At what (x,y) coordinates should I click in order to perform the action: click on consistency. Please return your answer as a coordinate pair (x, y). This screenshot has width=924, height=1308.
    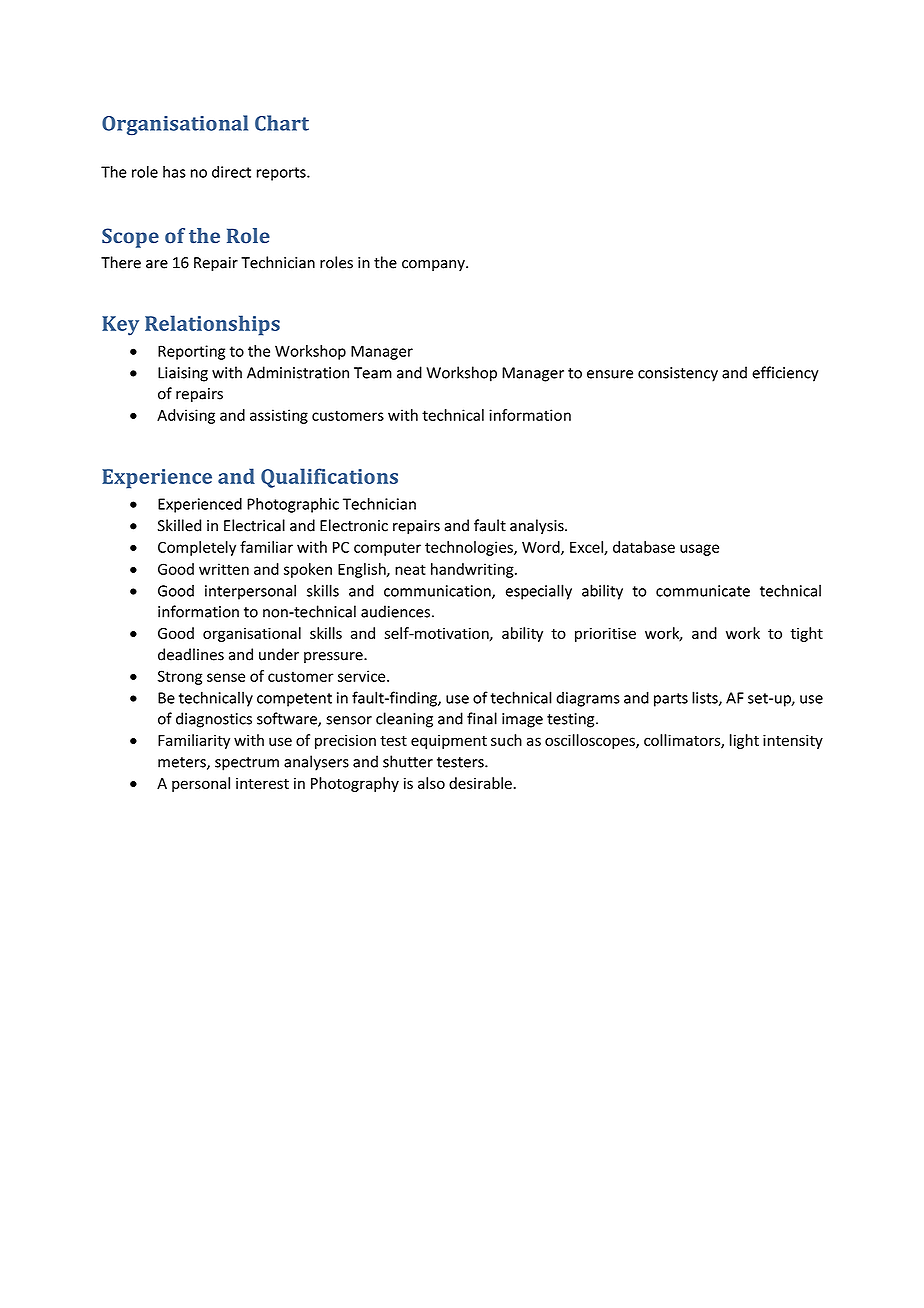
    Looking at the image, I should click on (678, 374).
